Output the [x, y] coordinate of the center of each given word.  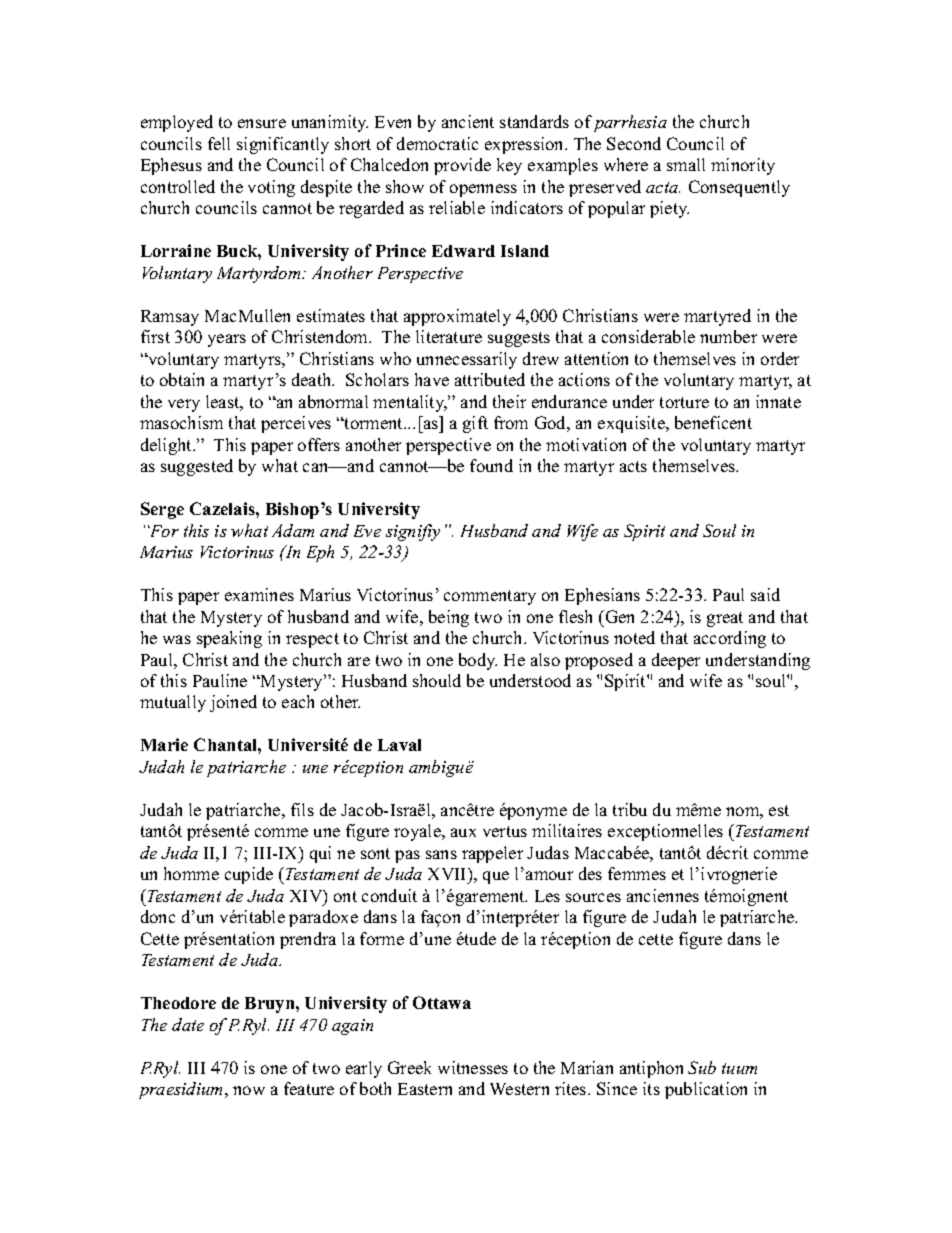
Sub [702, 1067]
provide [462, 166]
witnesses [473, 1067]
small [686, 164]
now [249, 1090]
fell [219, 143]
